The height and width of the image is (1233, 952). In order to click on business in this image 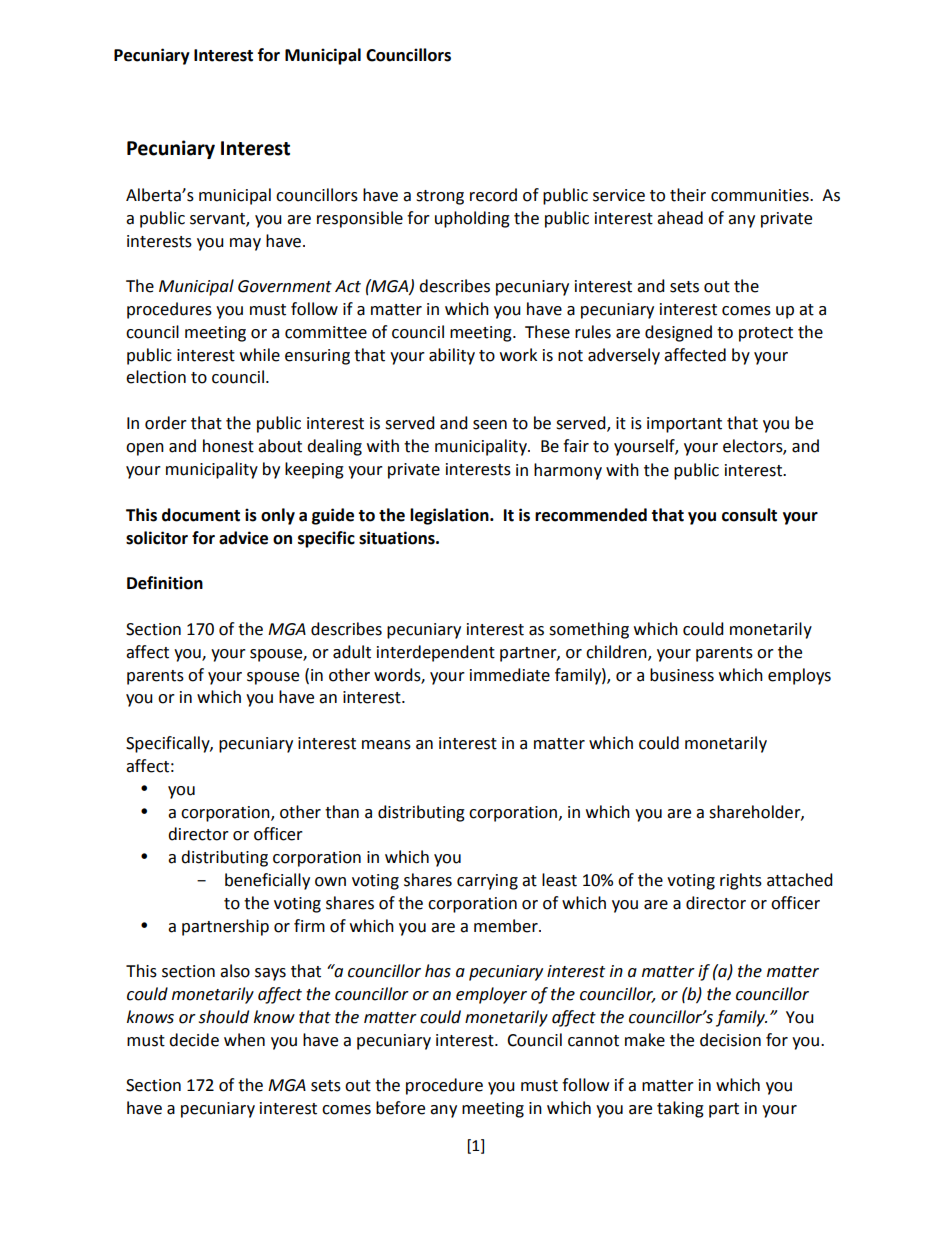, I will do `click(682, 675)`.
